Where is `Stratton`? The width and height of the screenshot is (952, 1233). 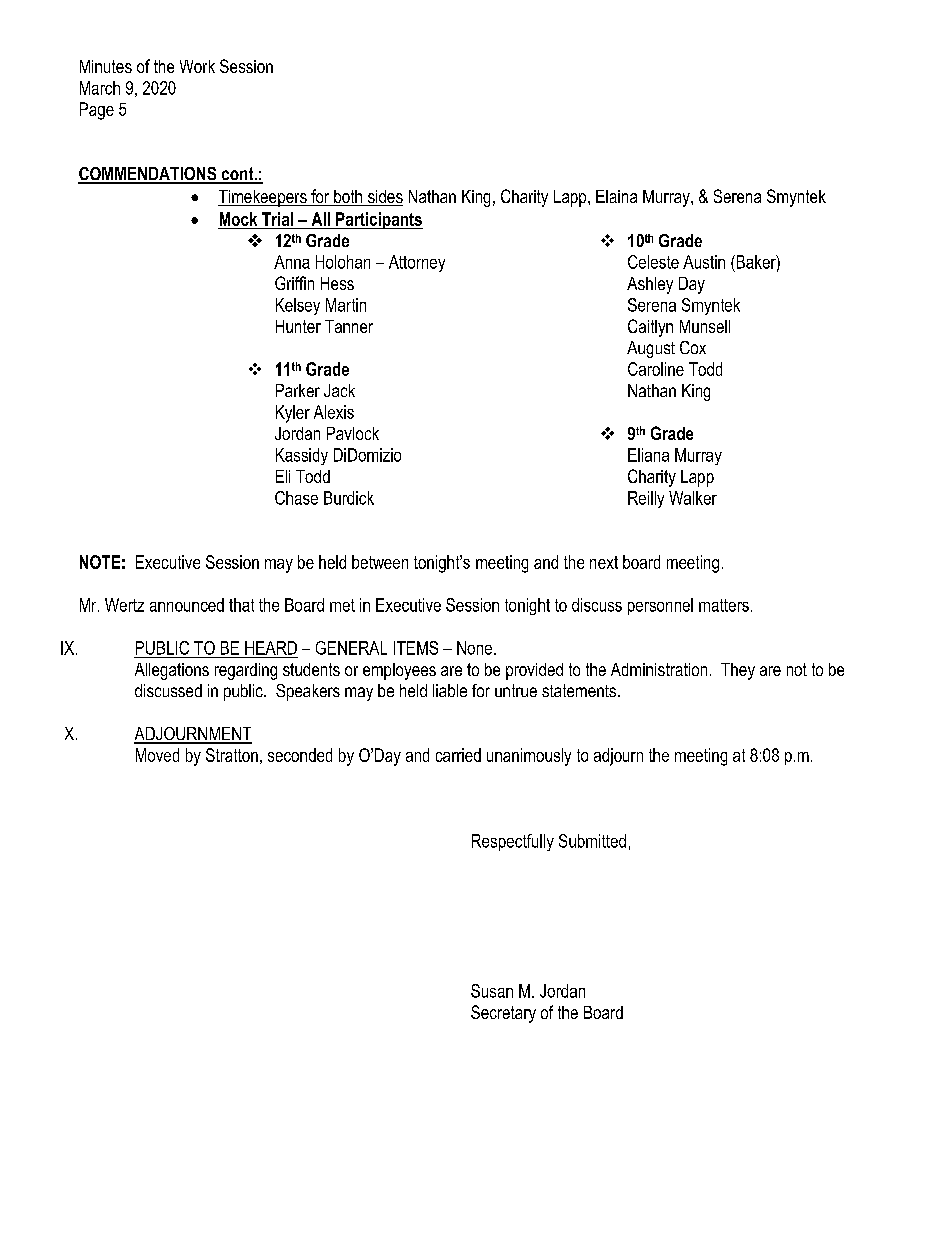 Stratton is located at coordinates (232, 755).
